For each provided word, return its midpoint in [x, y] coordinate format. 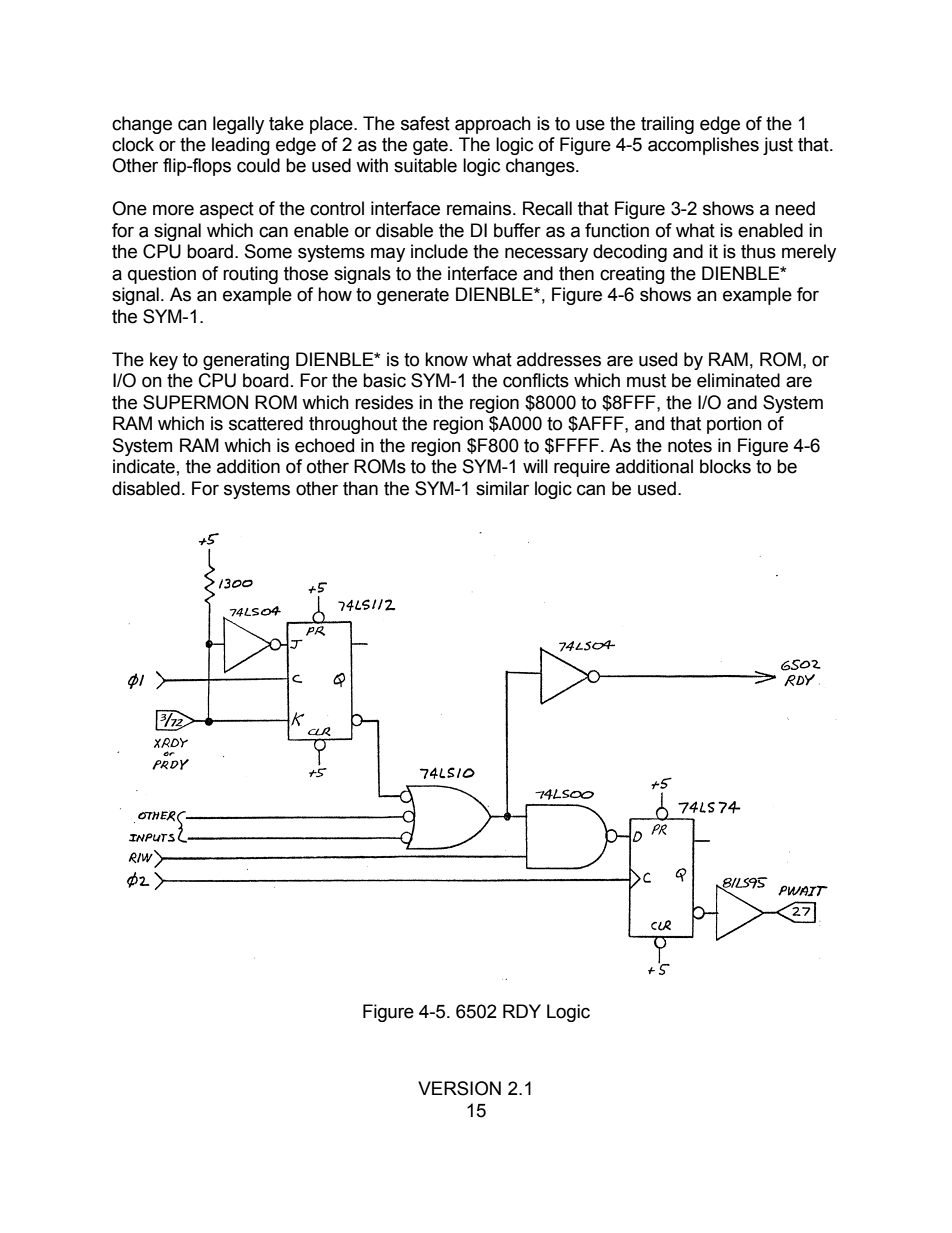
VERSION [459, 1088]
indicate [144, 466]
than [360, 488]
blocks [725, 466]
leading [241, 146]
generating [246, 361]
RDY [522, 1011]
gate [430, 146]
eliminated [738, 380]
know [446, 359]
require [582, 468]
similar [502, 488]
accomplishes [703, 146]
